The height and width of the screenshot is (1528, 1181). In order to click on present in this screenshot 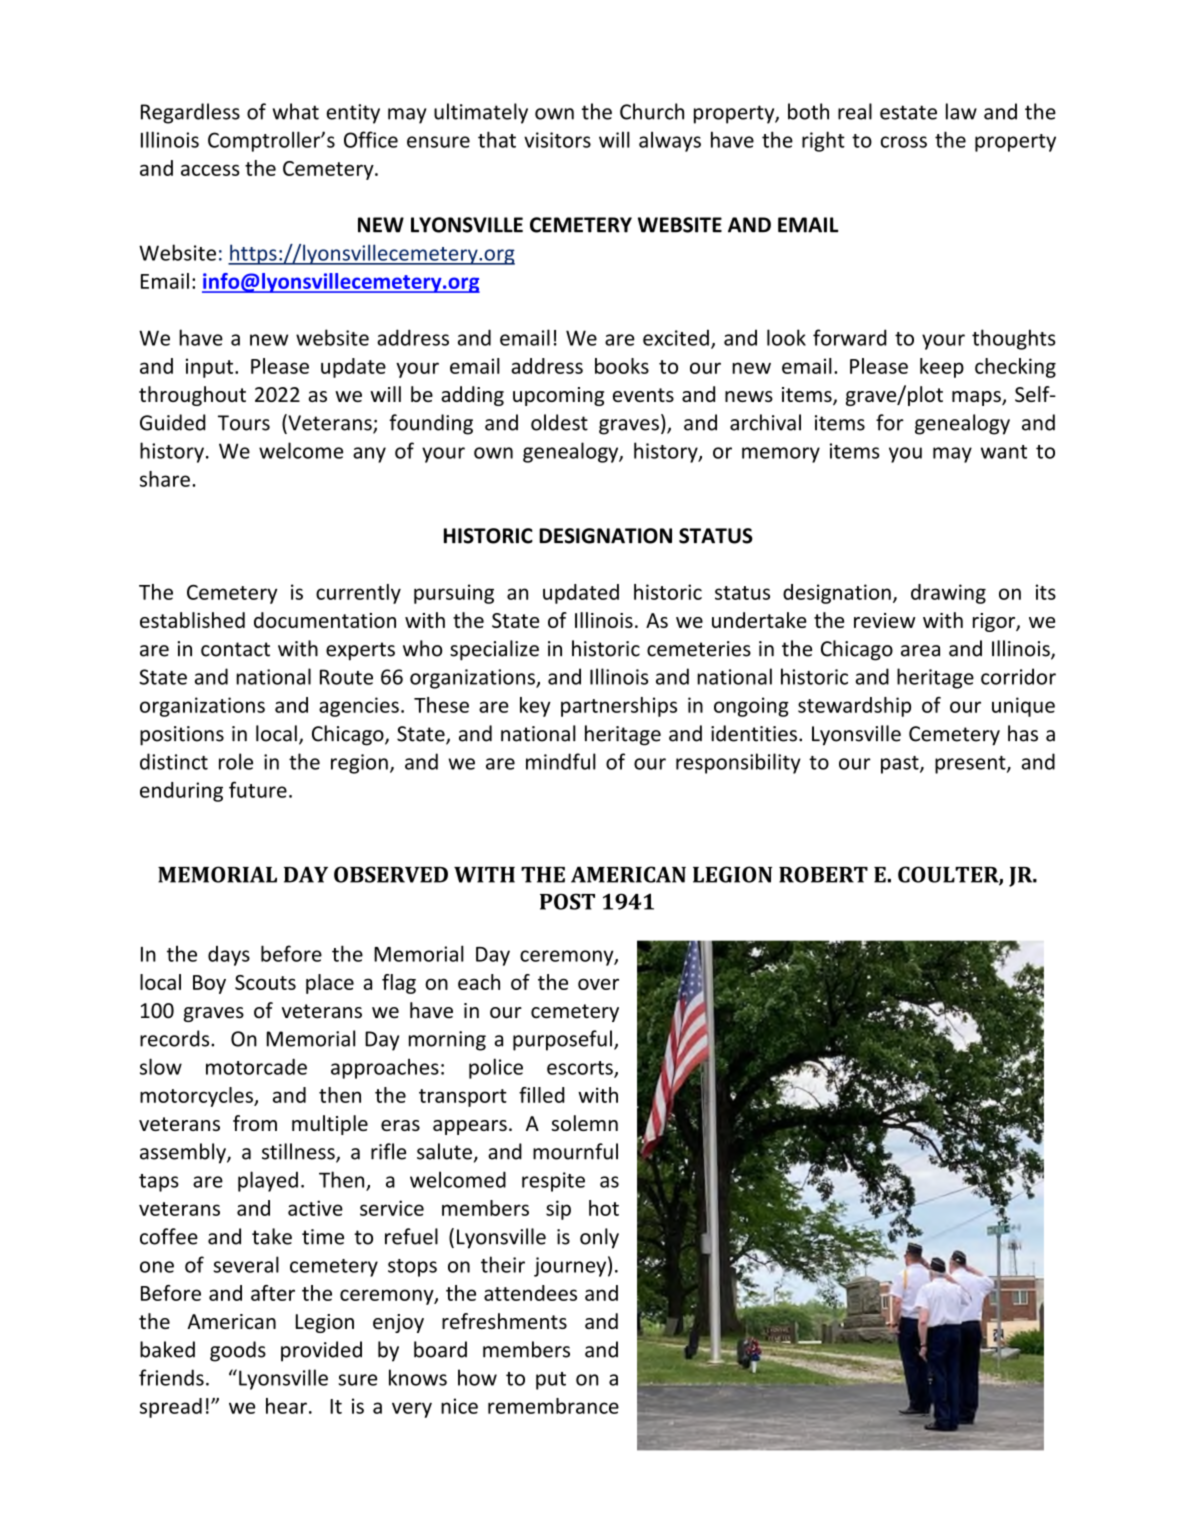, I will do `click(971, 765)`.
